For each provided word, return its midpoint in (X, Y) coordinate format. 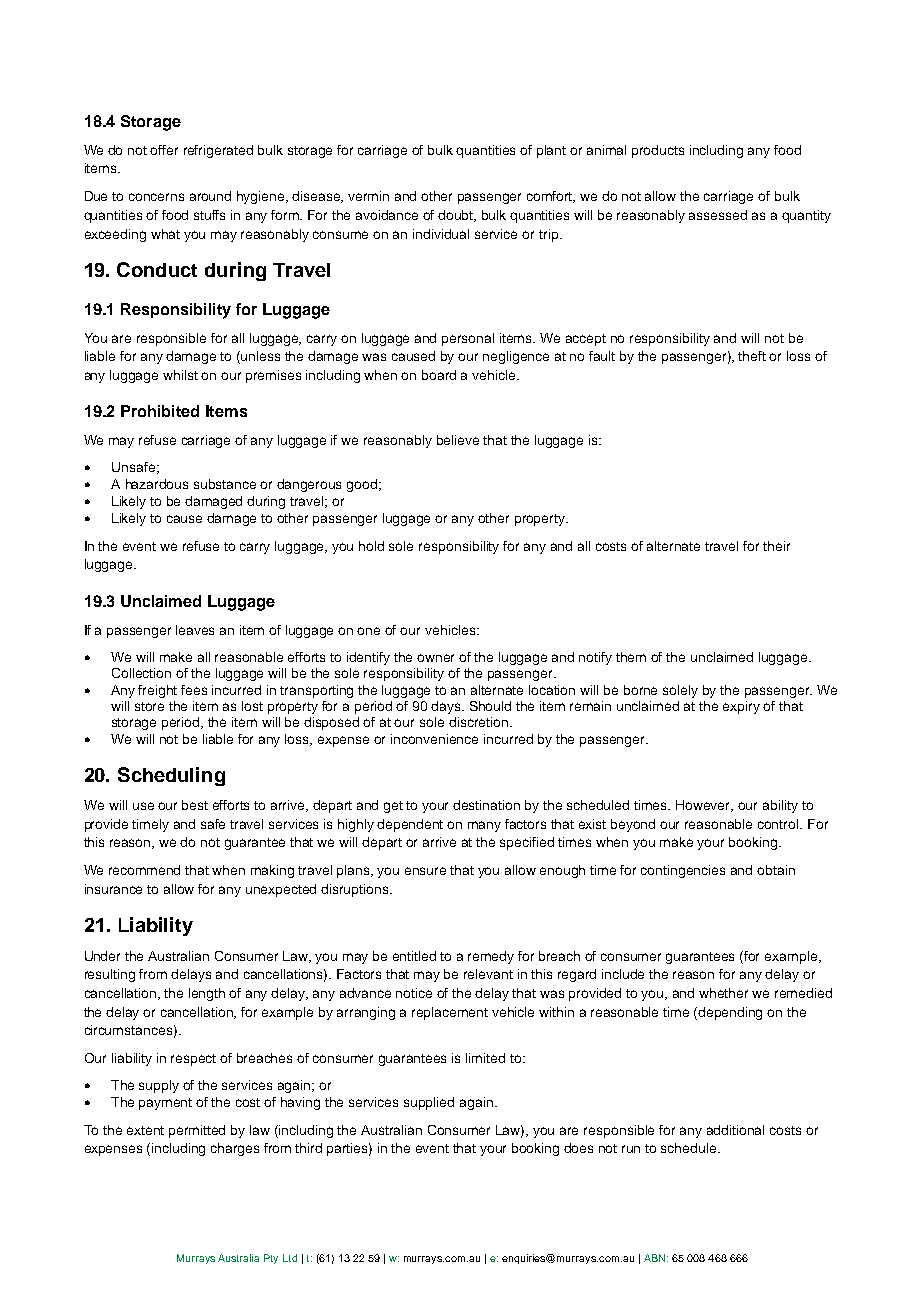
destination (486, 805)
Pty (271, 1259)
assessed (718, 215)
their (776, 546)
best (195, 805)
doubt (457, 216)
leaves (195, 630)
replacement (450, 1013)
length (207, 994)
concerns (156, 197)
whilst (180, 375)
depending (730, 1013)
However (704, 806)
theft (752, 356)
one (368, 631)
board (439, 375)
